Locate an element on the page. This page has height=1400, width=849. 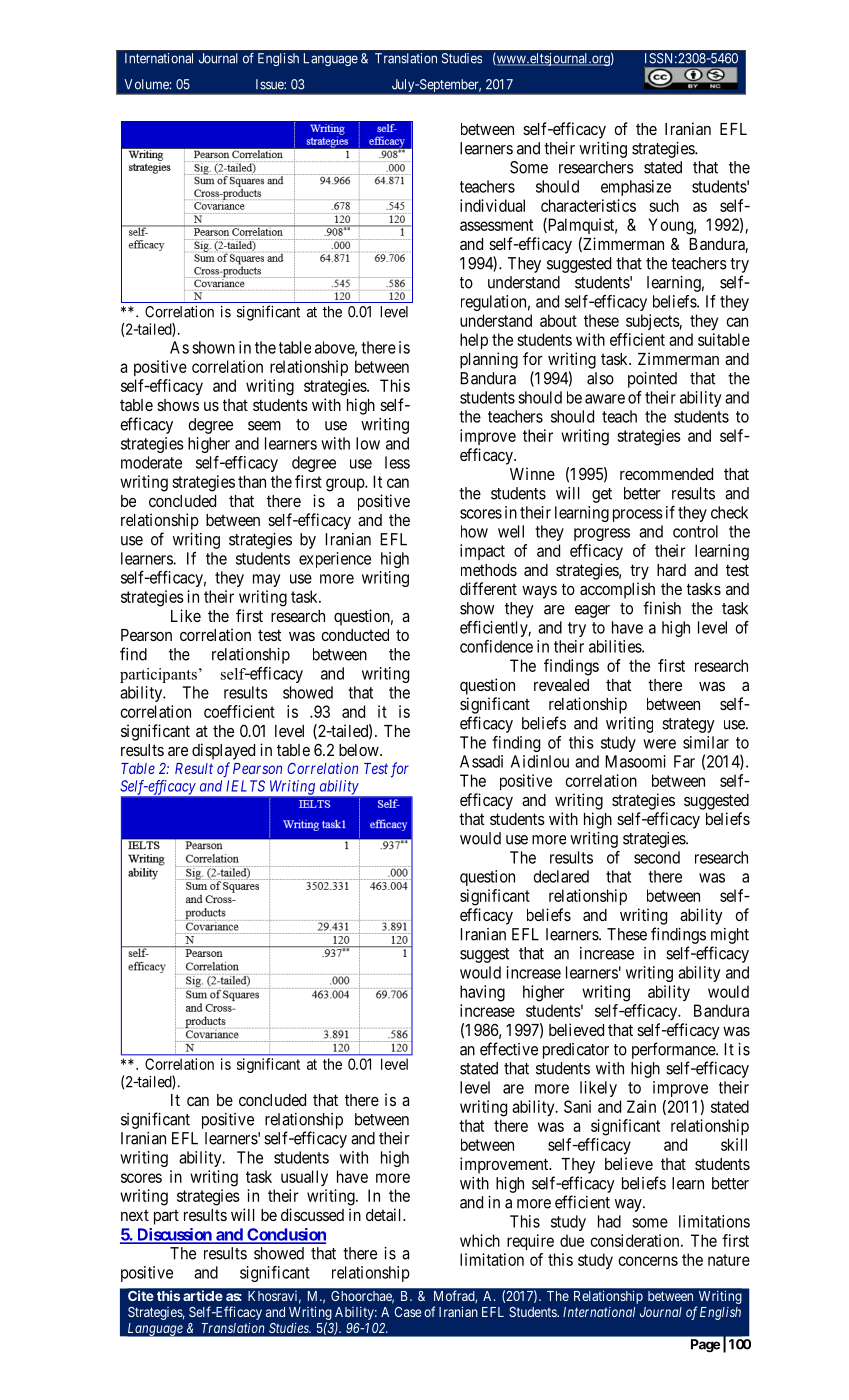
were is located at coordinates (659, 744).
